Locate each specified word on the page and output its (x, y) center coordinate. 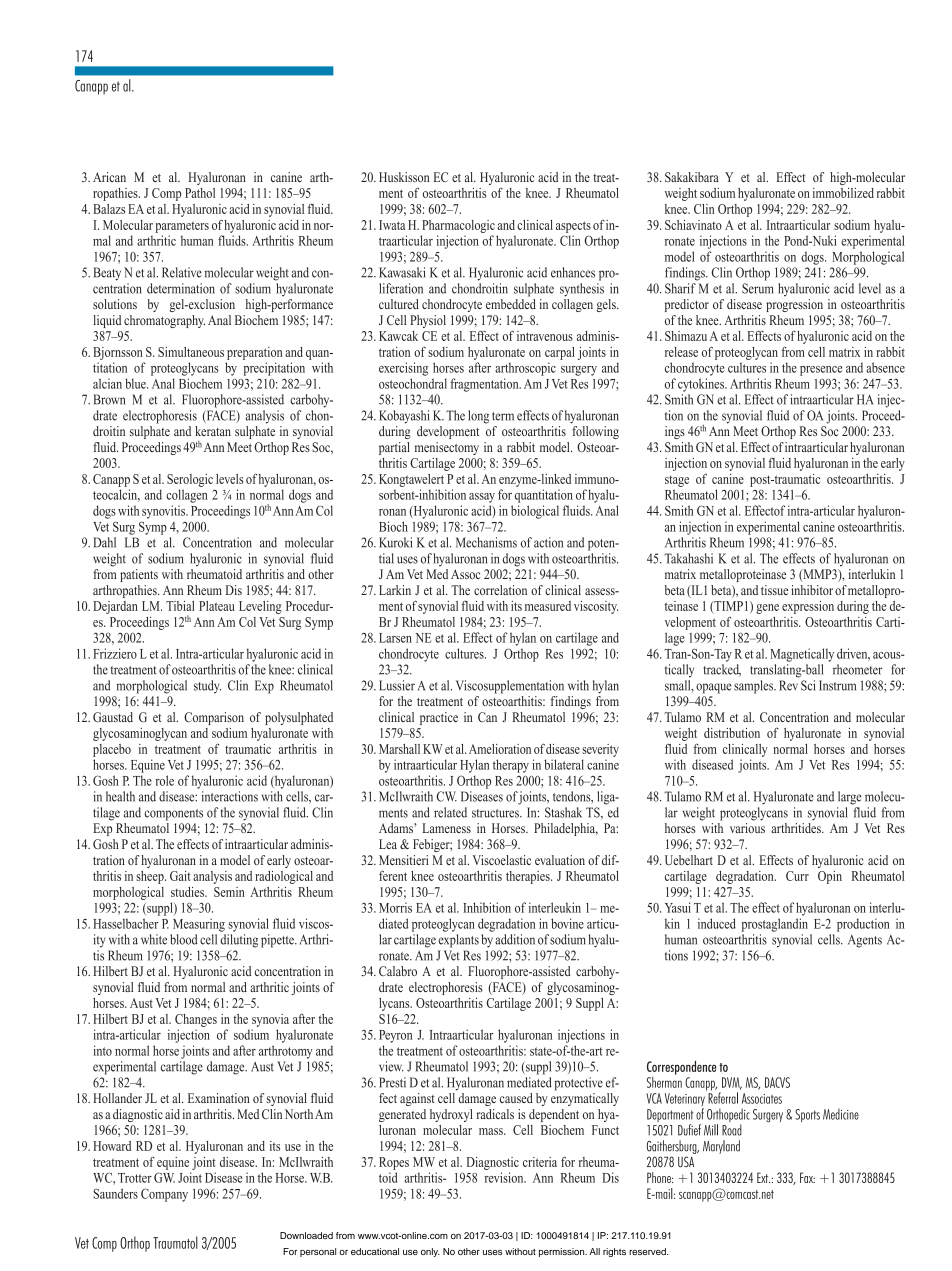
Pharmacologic (458, 226)
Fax (807, 1177)
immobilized (843, 193)
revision (505, 1177)
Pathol (200, 193)
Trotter (135, 1178)
